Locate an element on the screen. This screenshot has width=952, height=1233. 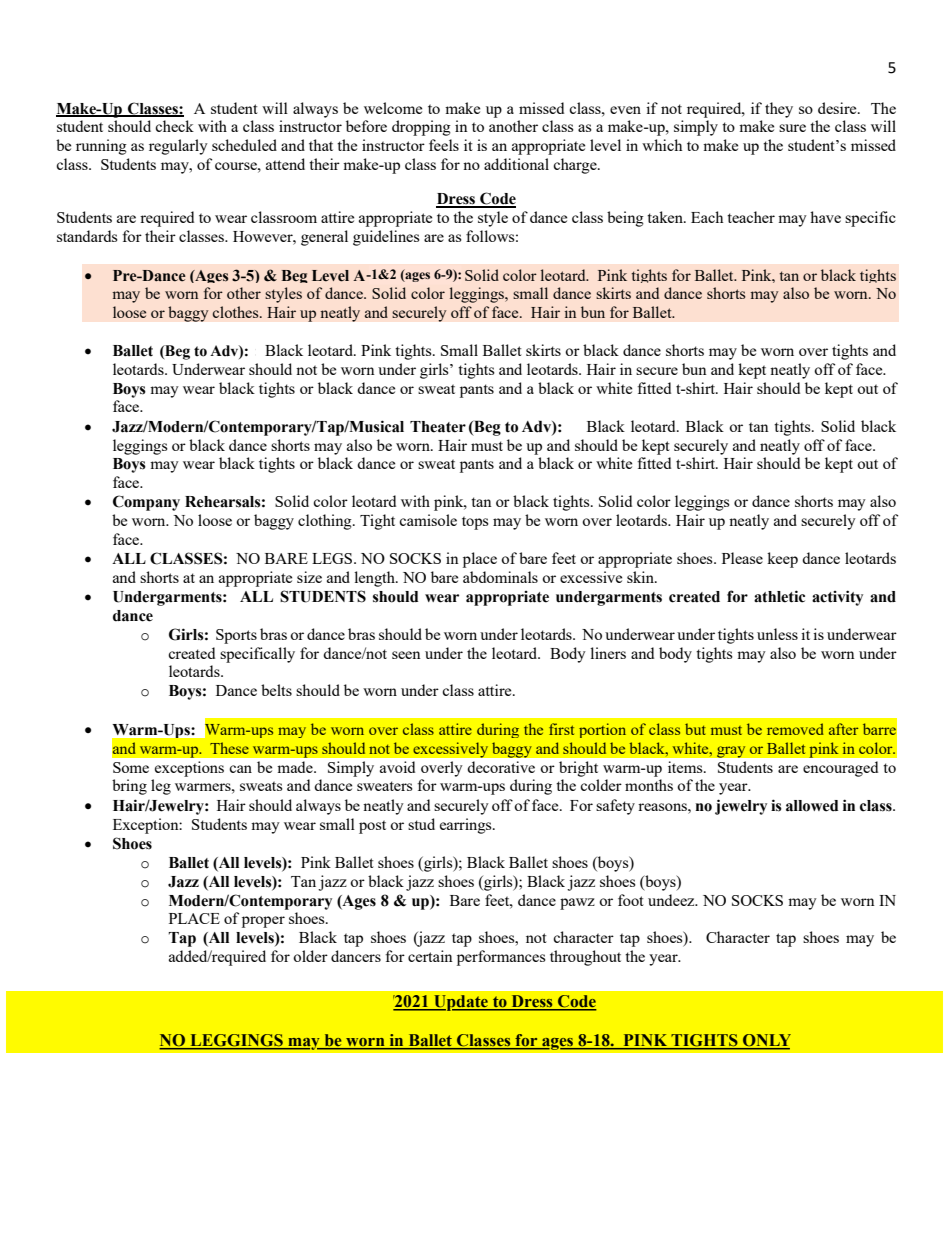
These is located at coordinates (229, 748).
